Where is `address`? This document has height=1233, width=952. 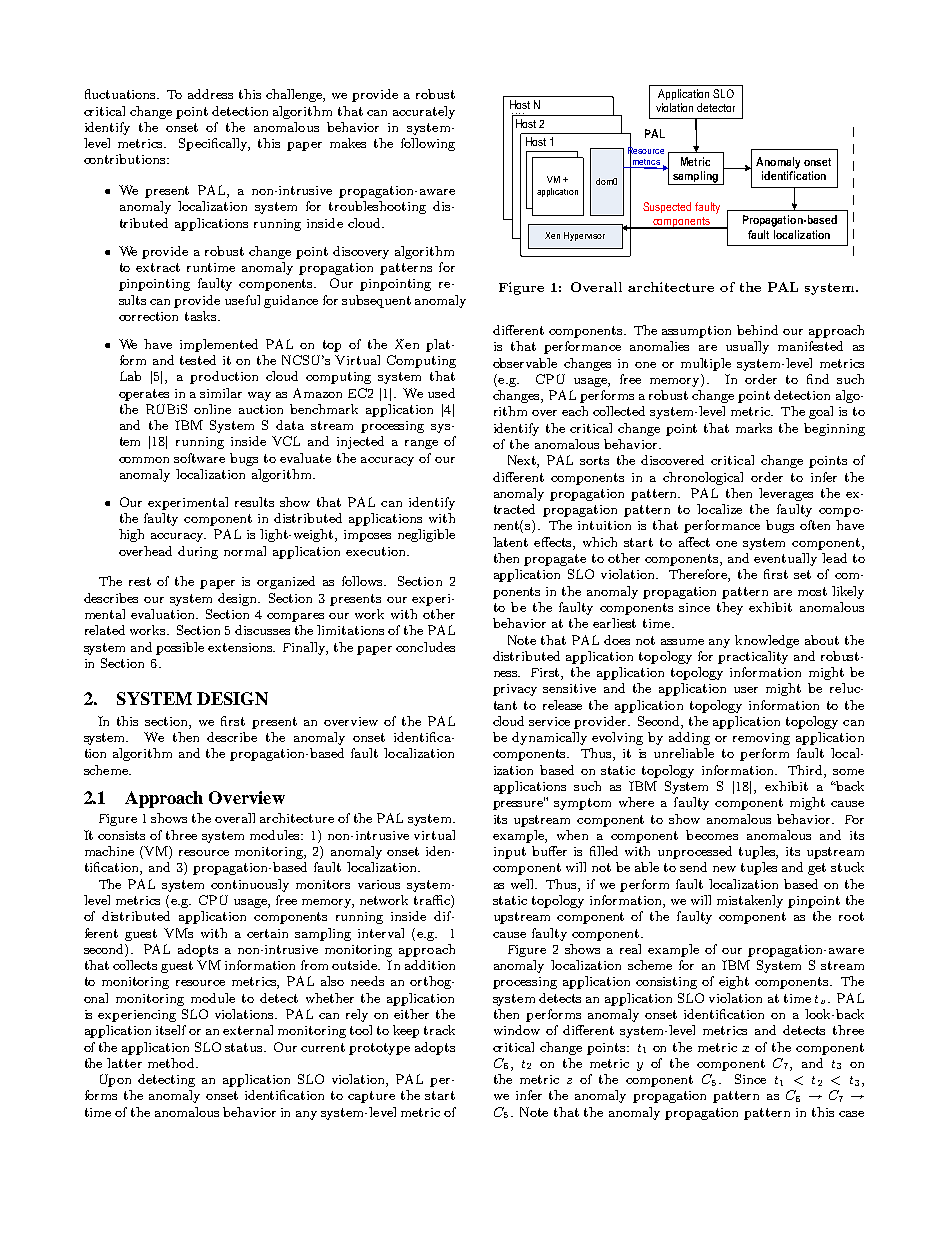 address is located at coordinates (210, 94).
